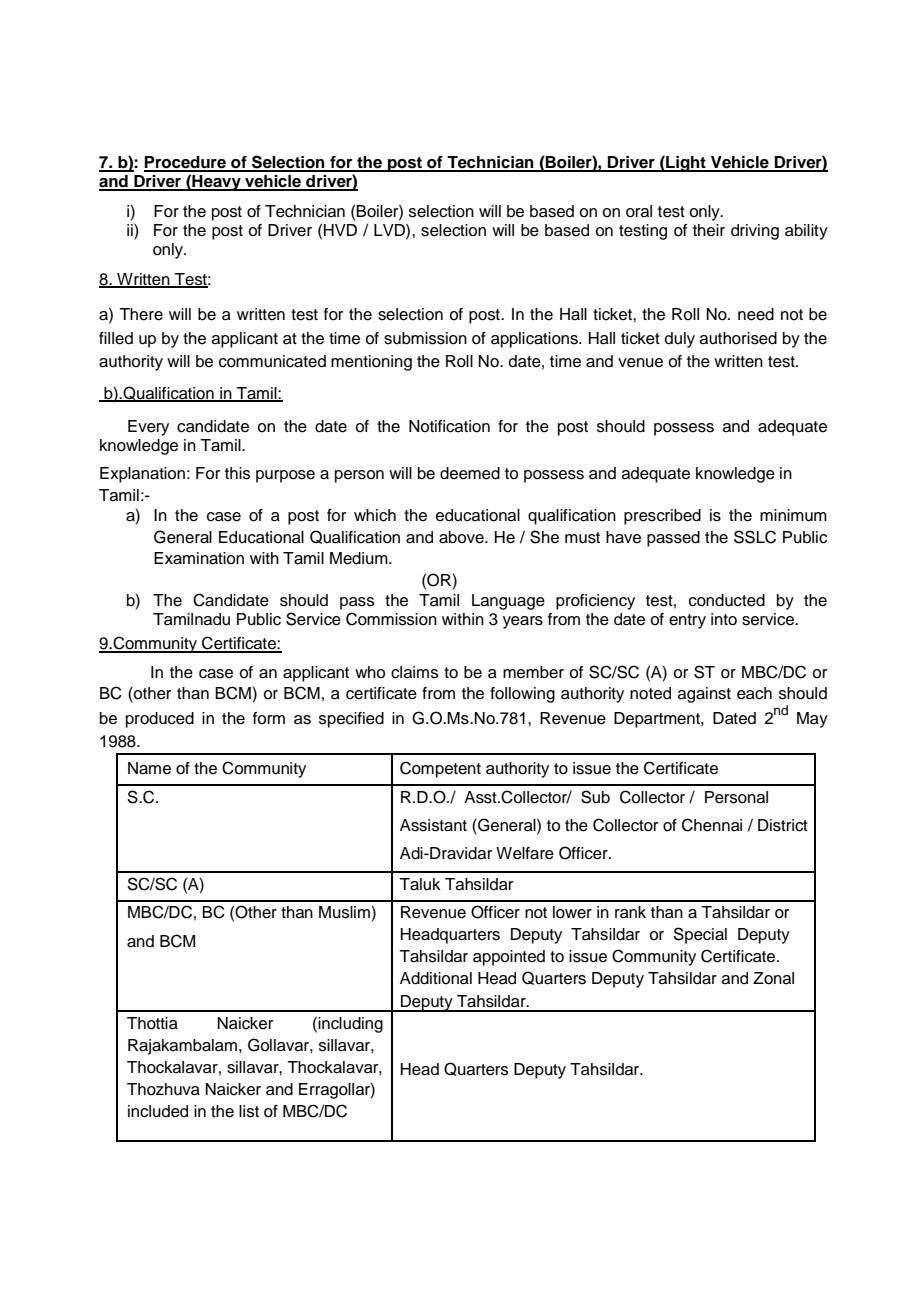 The height and width of the screenshot is (1308, 924). What do you see at coordinates (186, 163) in the screenshot?
I see `Procedure` at bounding box center [186, 163].
